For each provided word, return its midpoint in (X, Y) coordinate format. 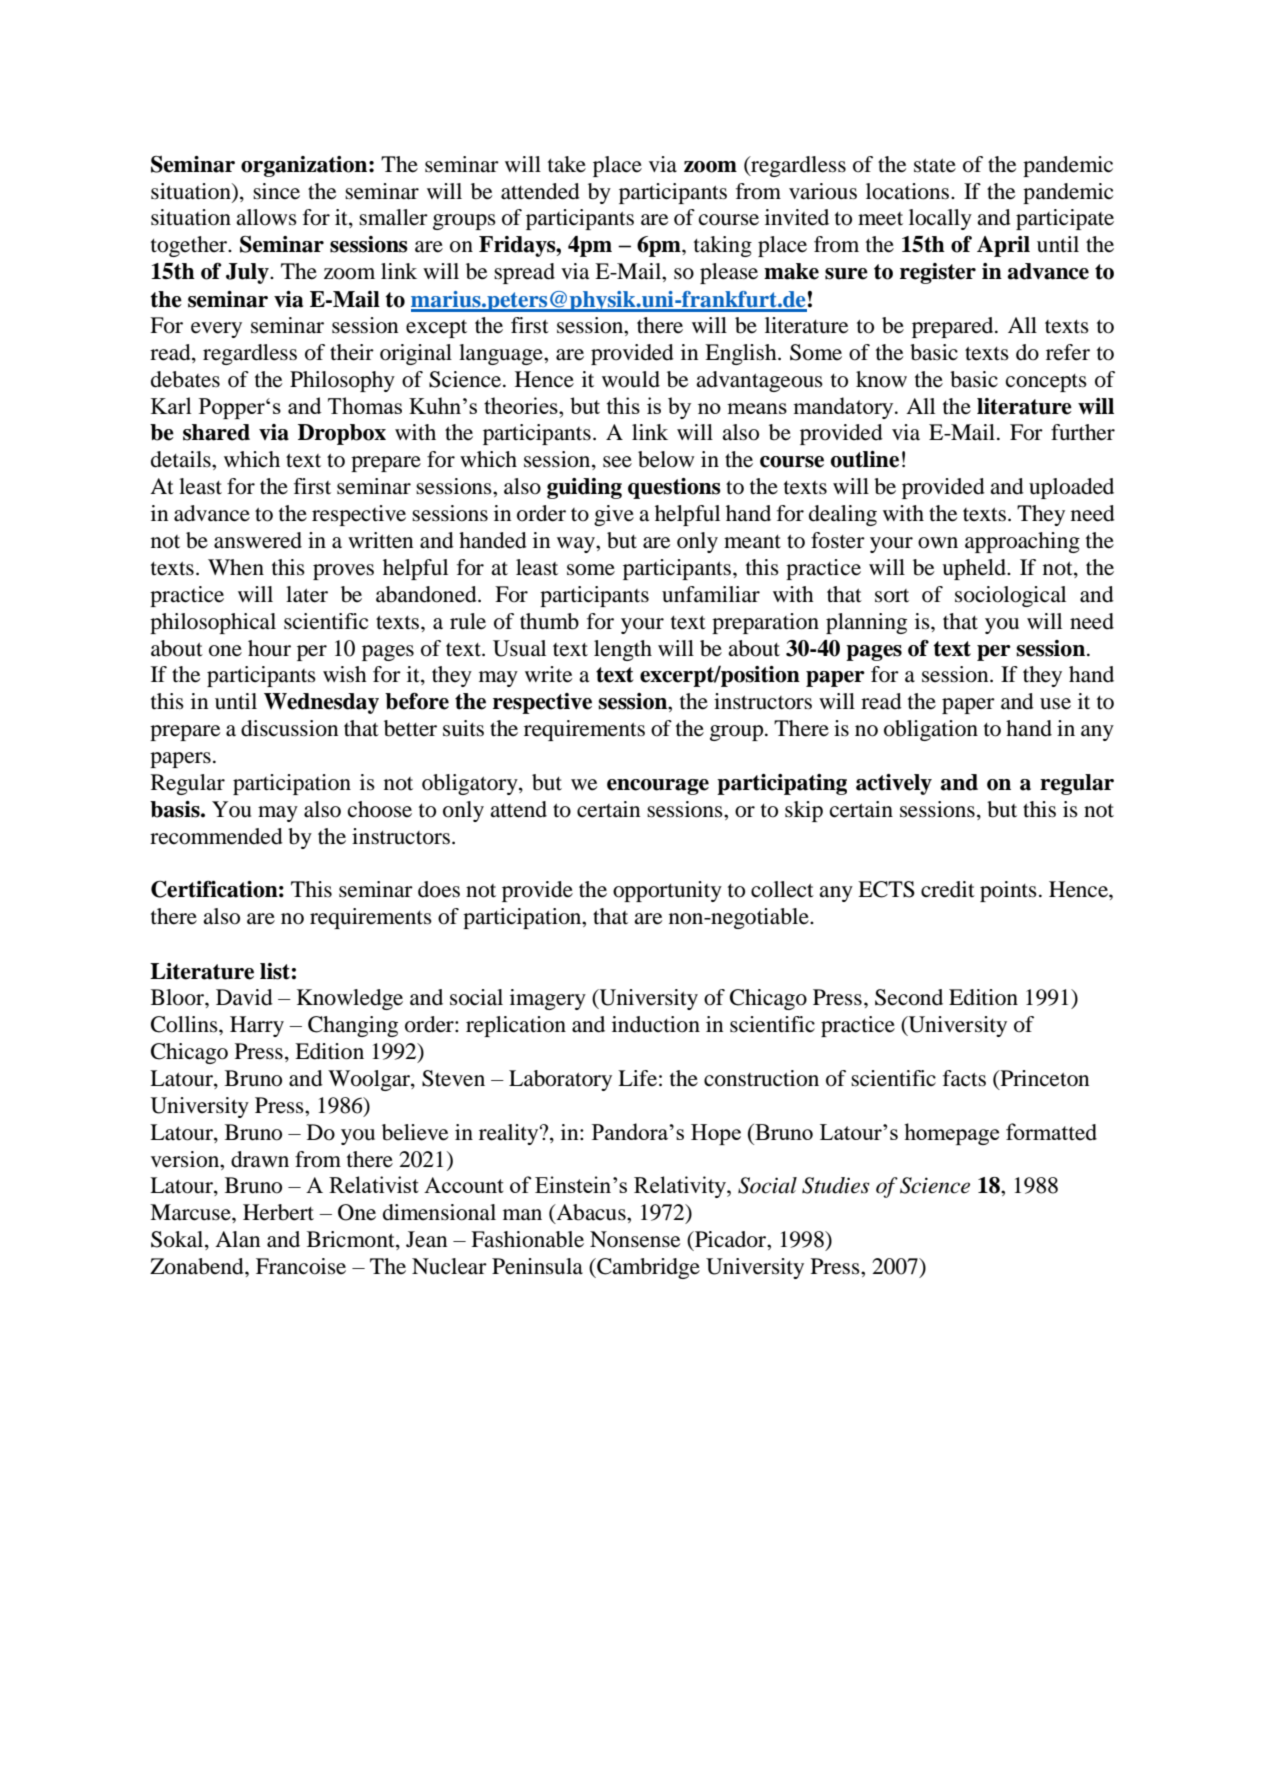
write (548, 674)
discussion (289, 728)
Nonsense (635, 1239)
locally (940, 219)
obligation (931, 730)
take (567, 164)
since (276, 191)
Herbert (278, 1212)
